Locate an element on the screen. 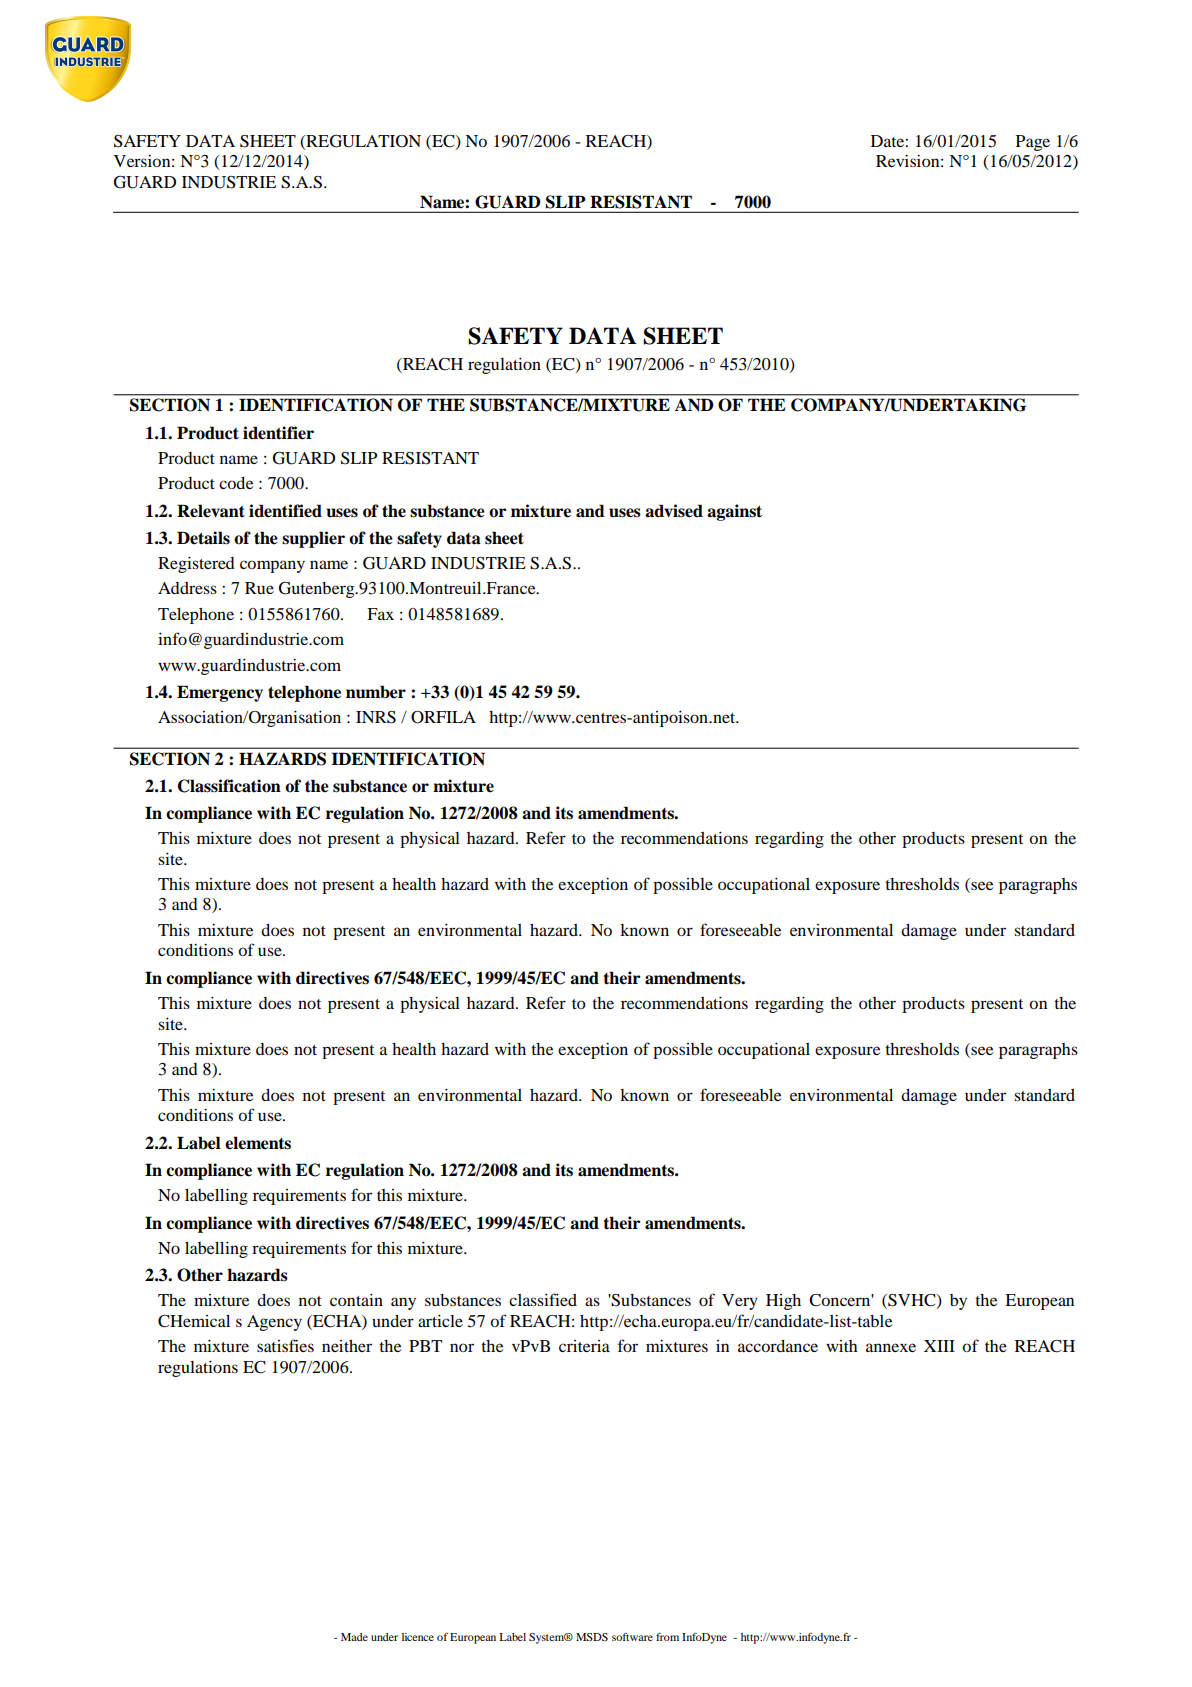  annexe is located at coordinates (891, 1347).
